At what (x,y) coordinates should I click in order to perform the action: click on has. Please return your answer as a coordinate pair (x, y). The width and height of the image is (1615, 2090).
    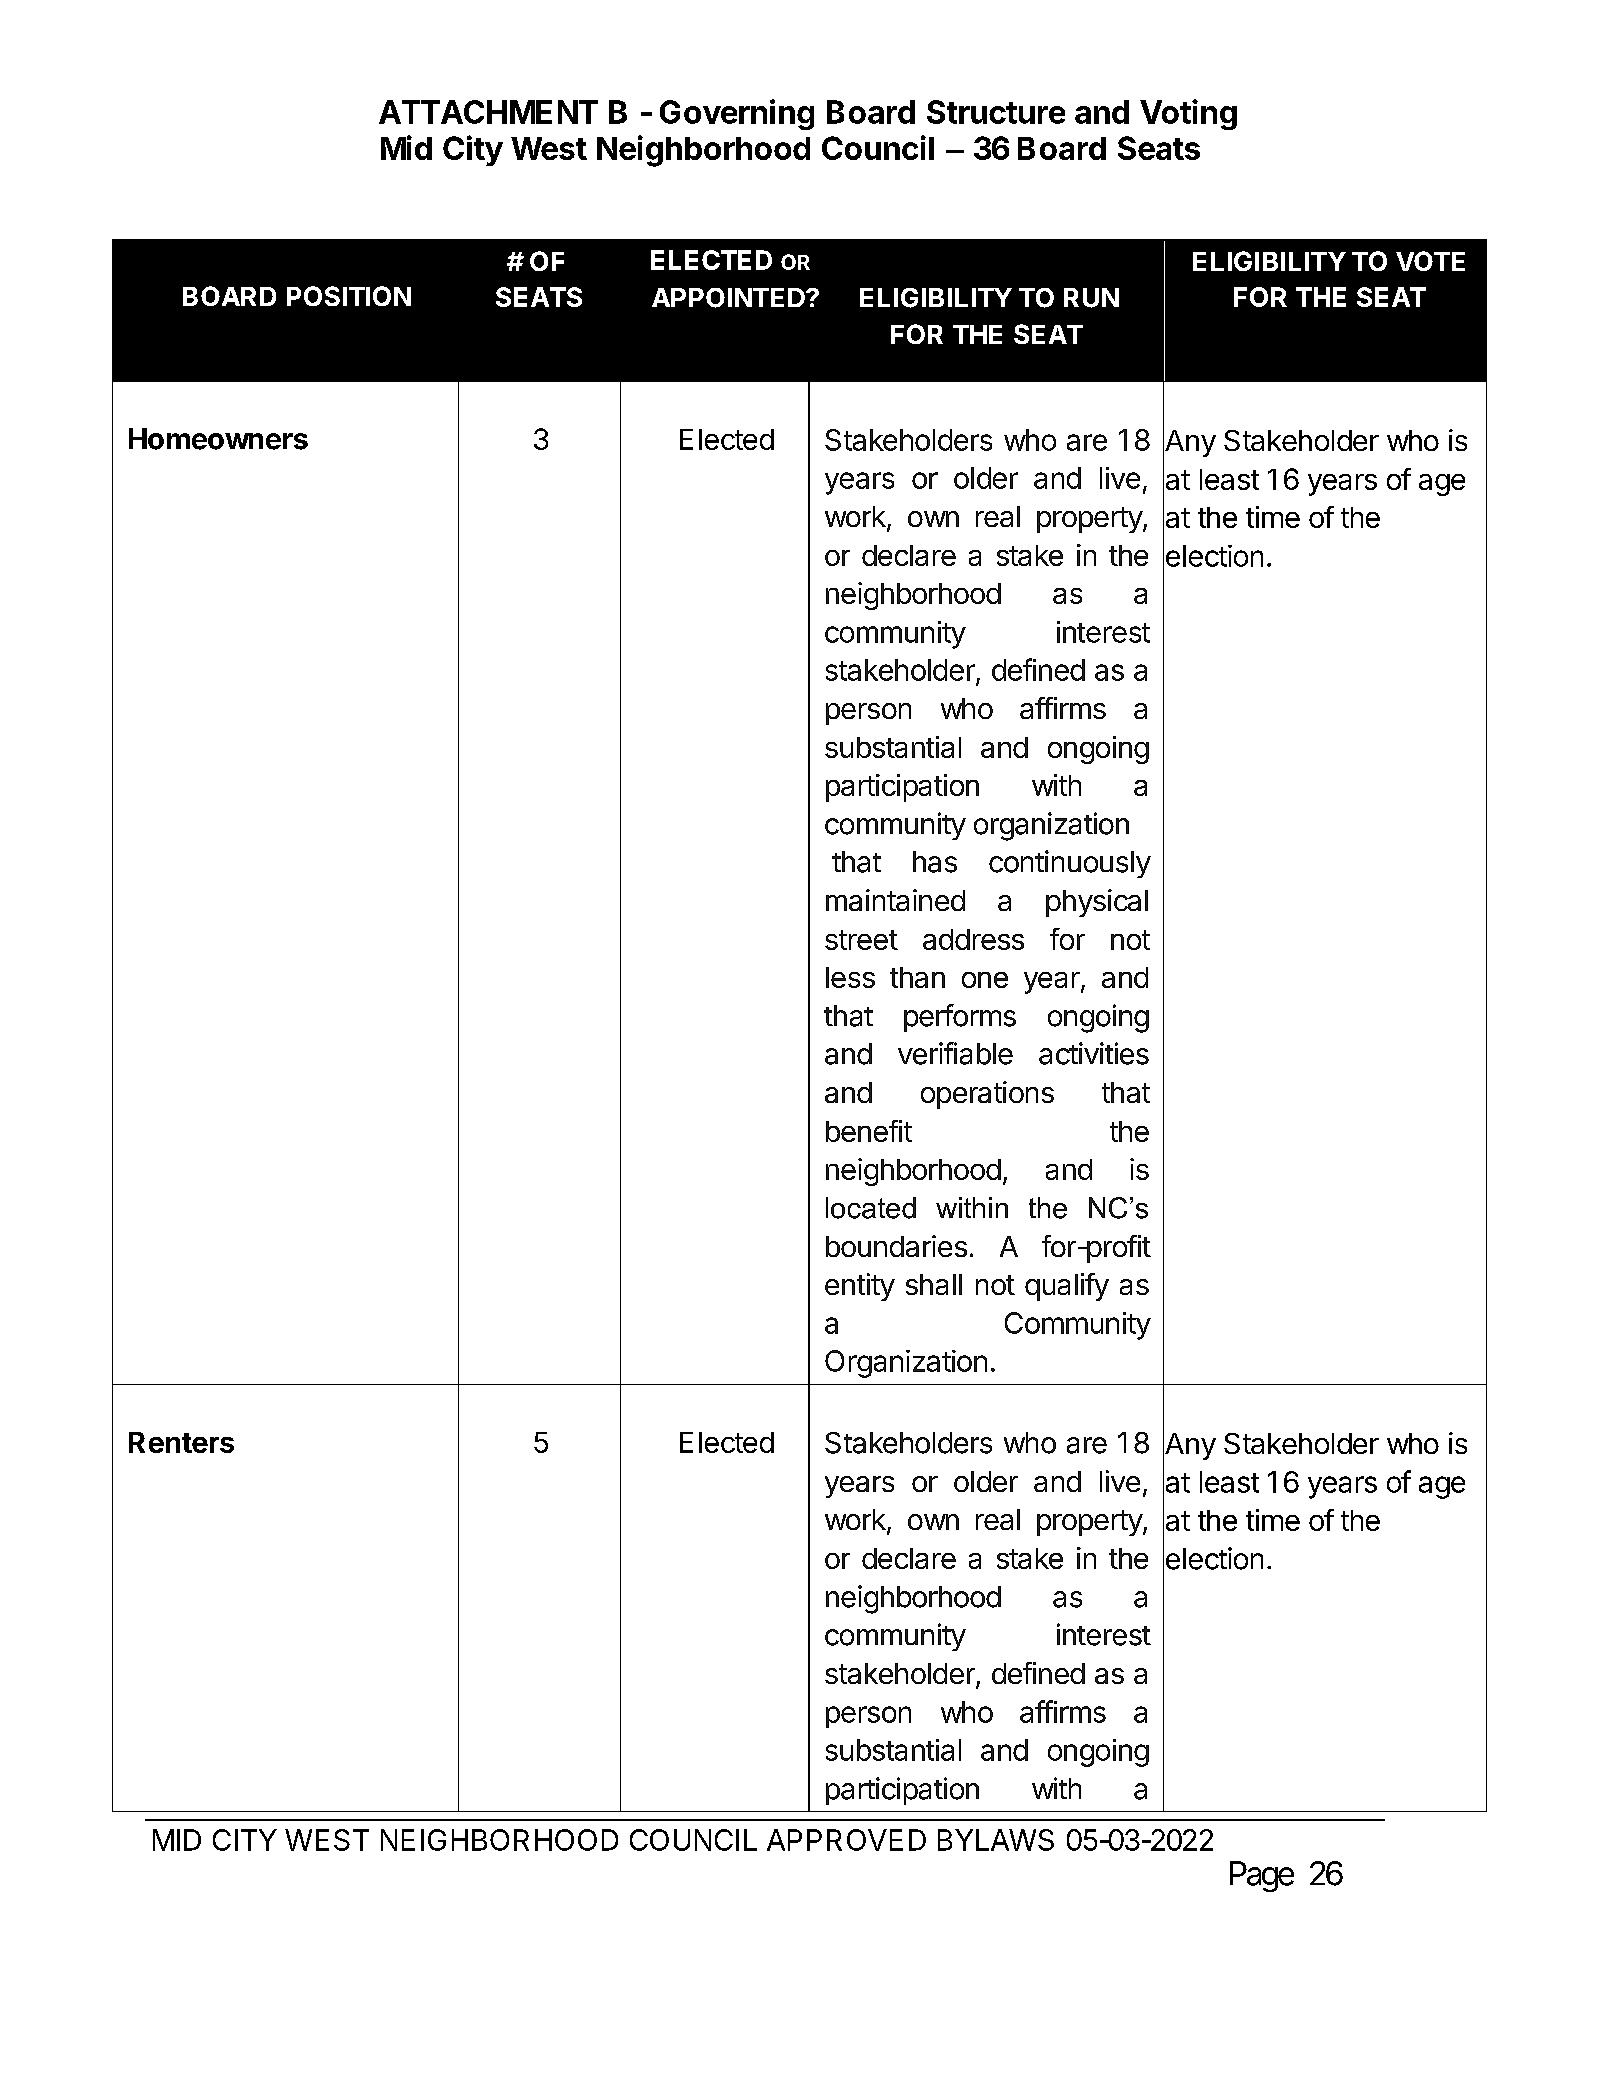
    Looking at the image, I should click on (935, 862).
